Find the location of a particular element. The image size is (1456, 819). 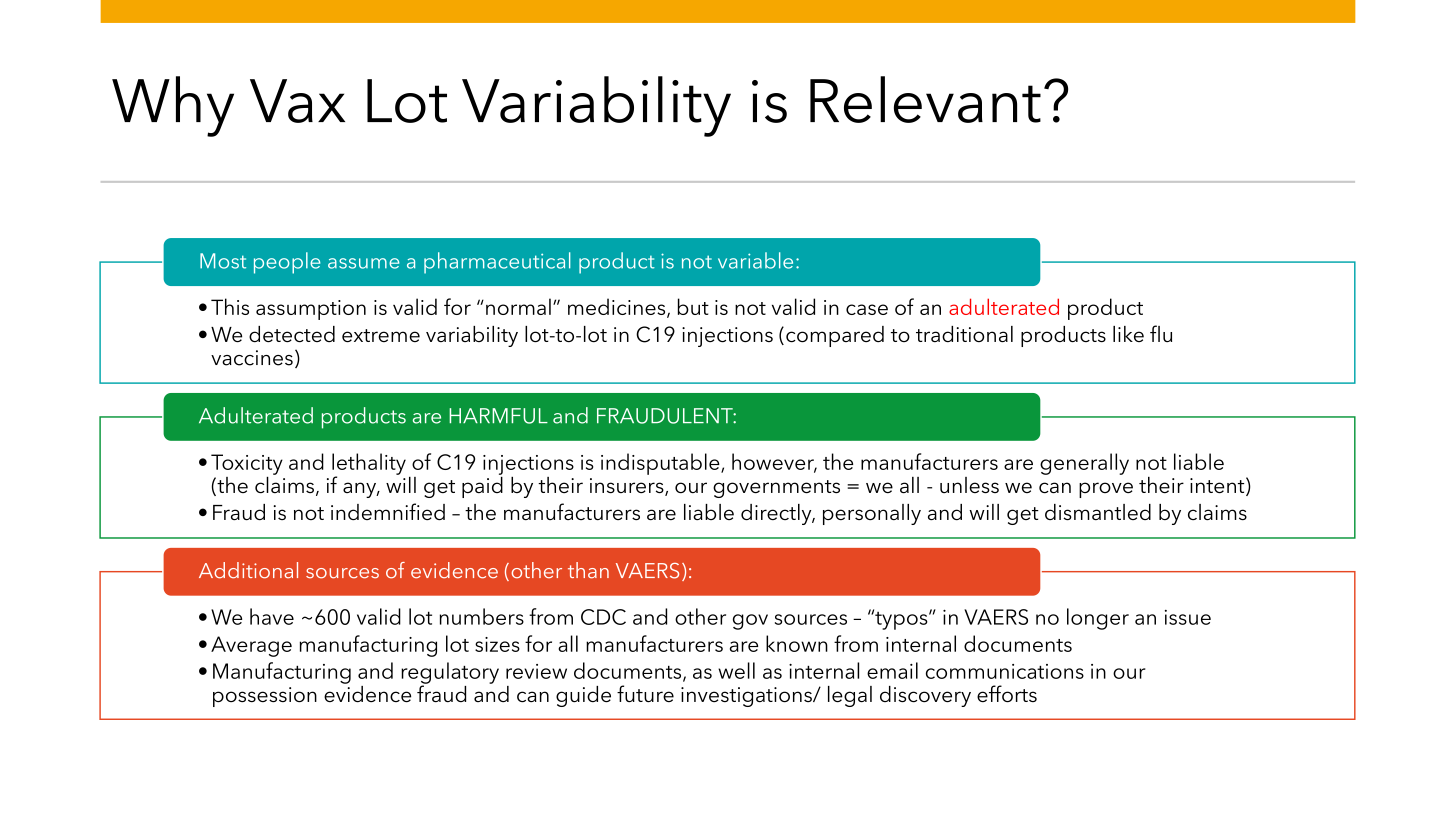

possession is located at coordinates (265, 697).
